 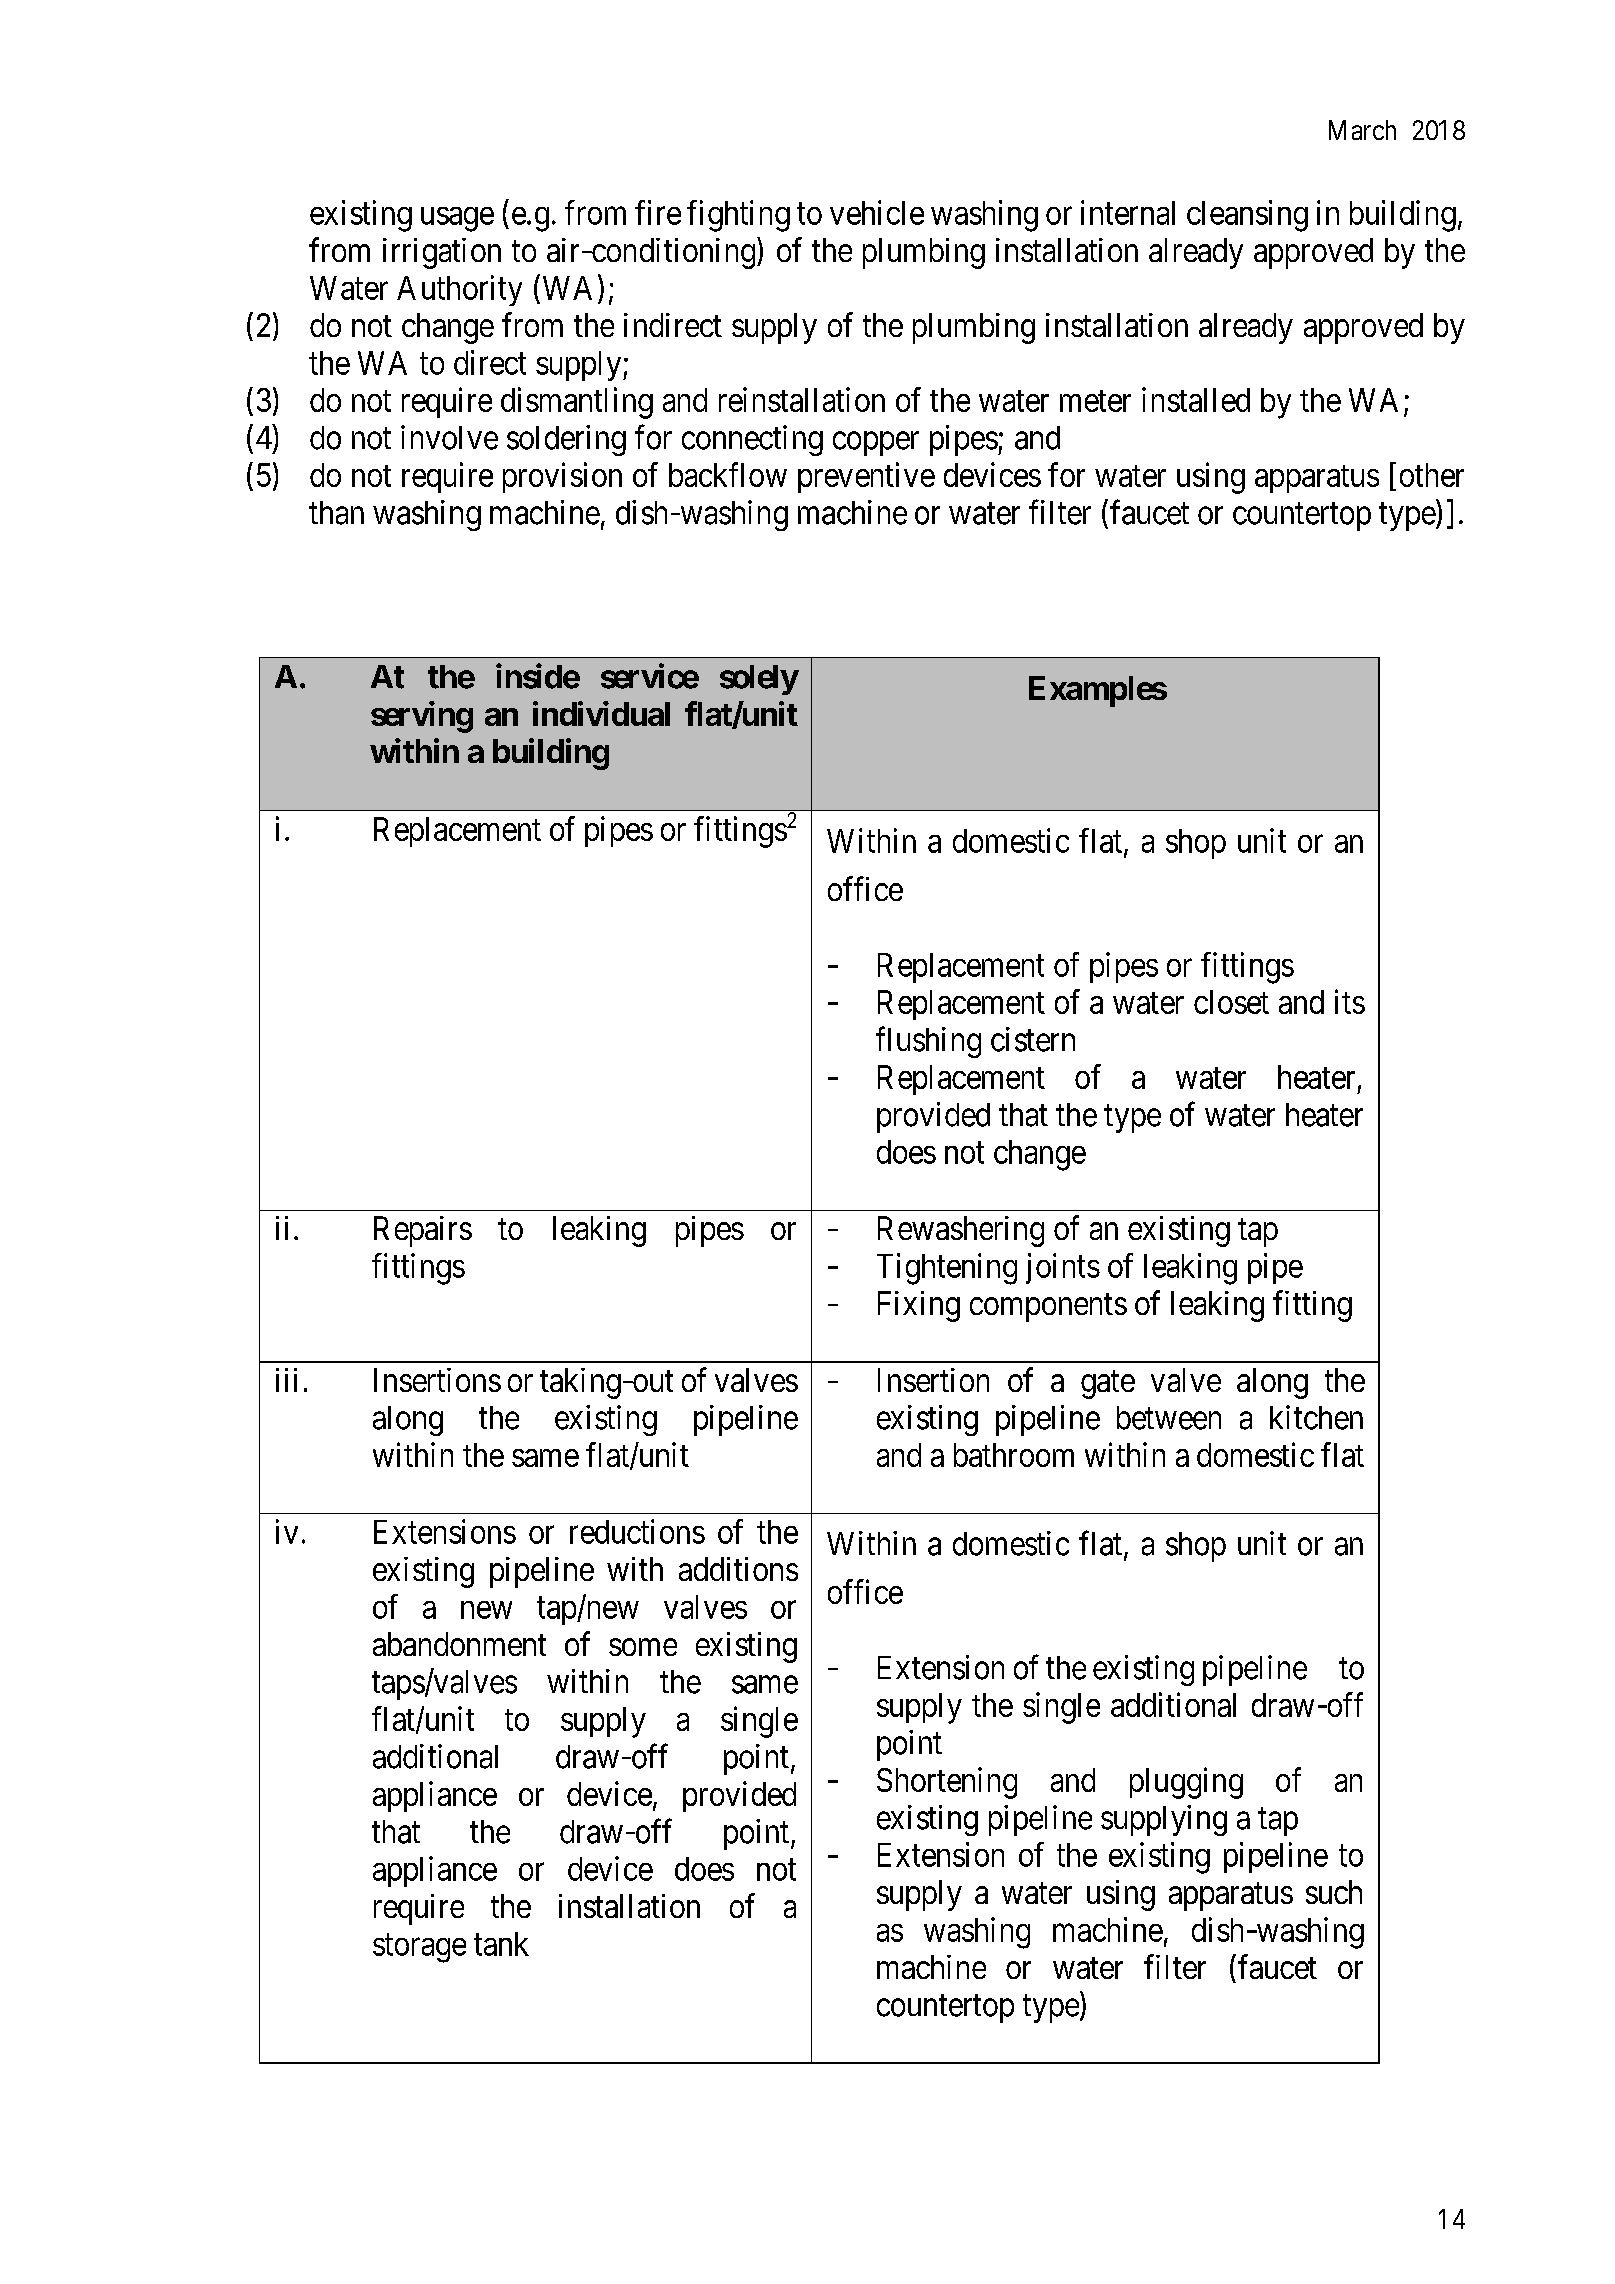 I want to click on cleansing, so click(x=1247, y=216).
